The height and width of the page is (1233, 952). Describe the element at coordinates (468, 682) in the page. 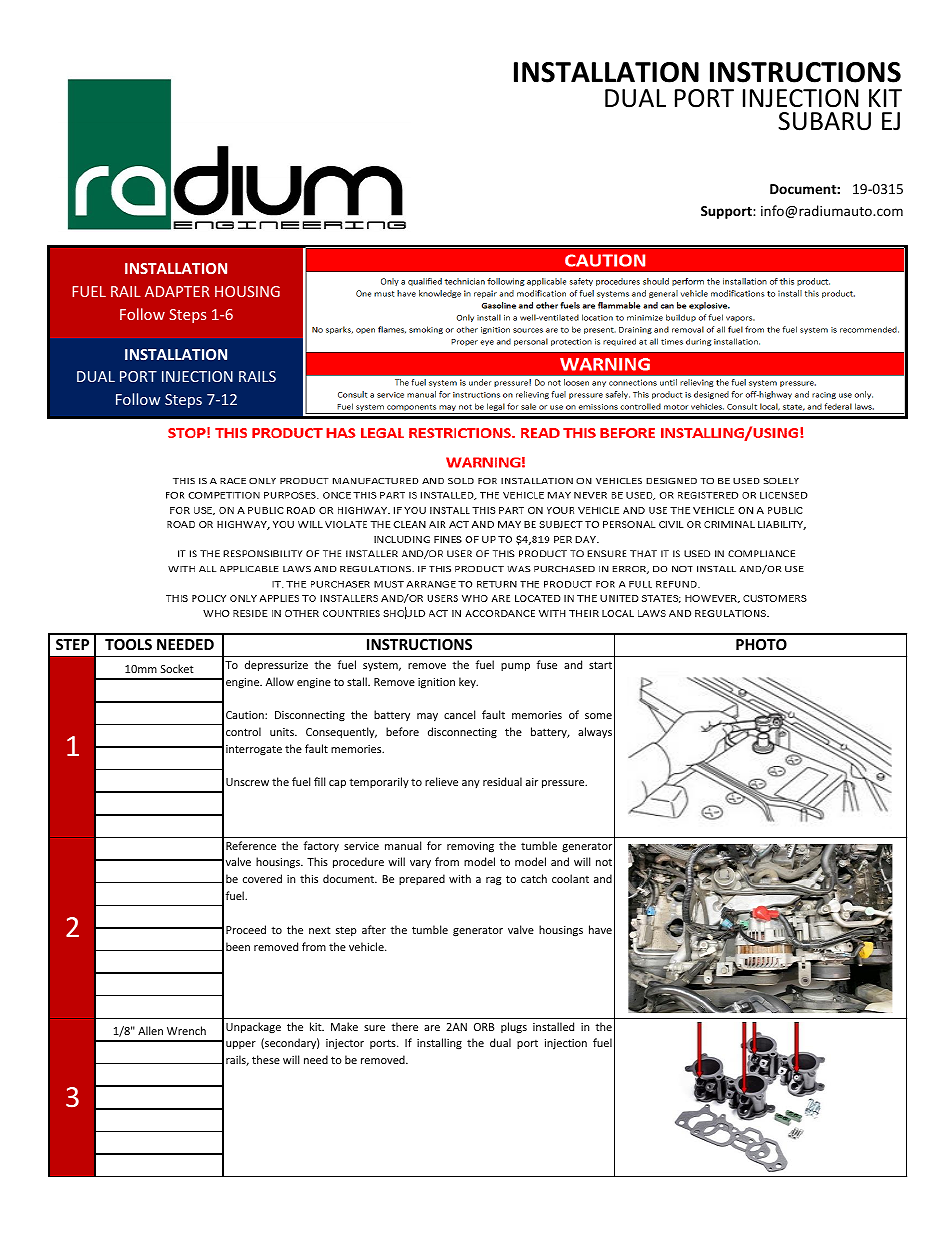

I see `key` at that location.
